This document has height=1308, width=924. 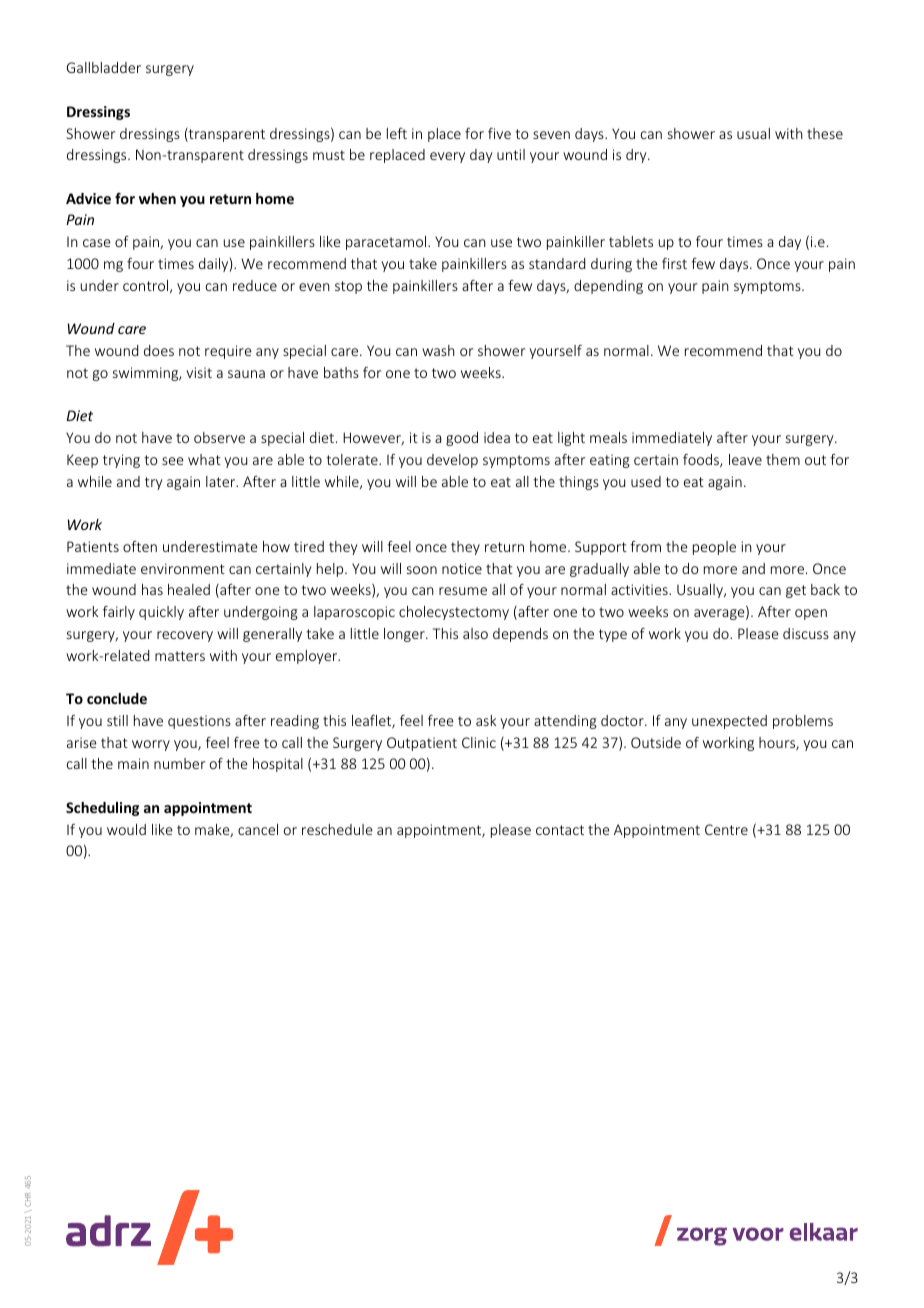 What do you see at coordinates (560, 830) in the document?
I see `contact` at bounding box center [560, 830].
